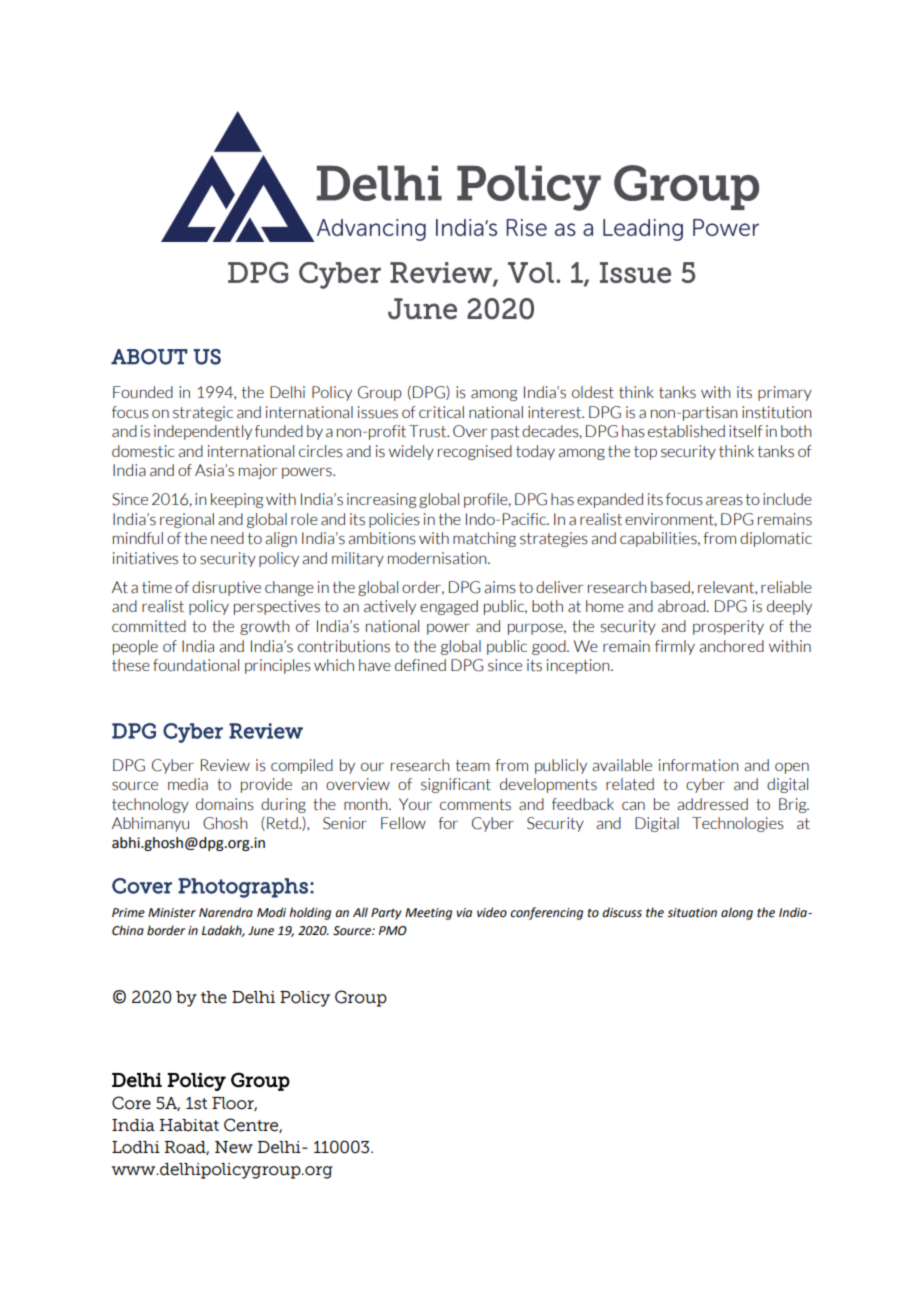 This screenshot has width=924, height=1307. What do you see at coordinates (475, 452) in the screenshot?
I see `recognised` at bounding box center [475, 452].
